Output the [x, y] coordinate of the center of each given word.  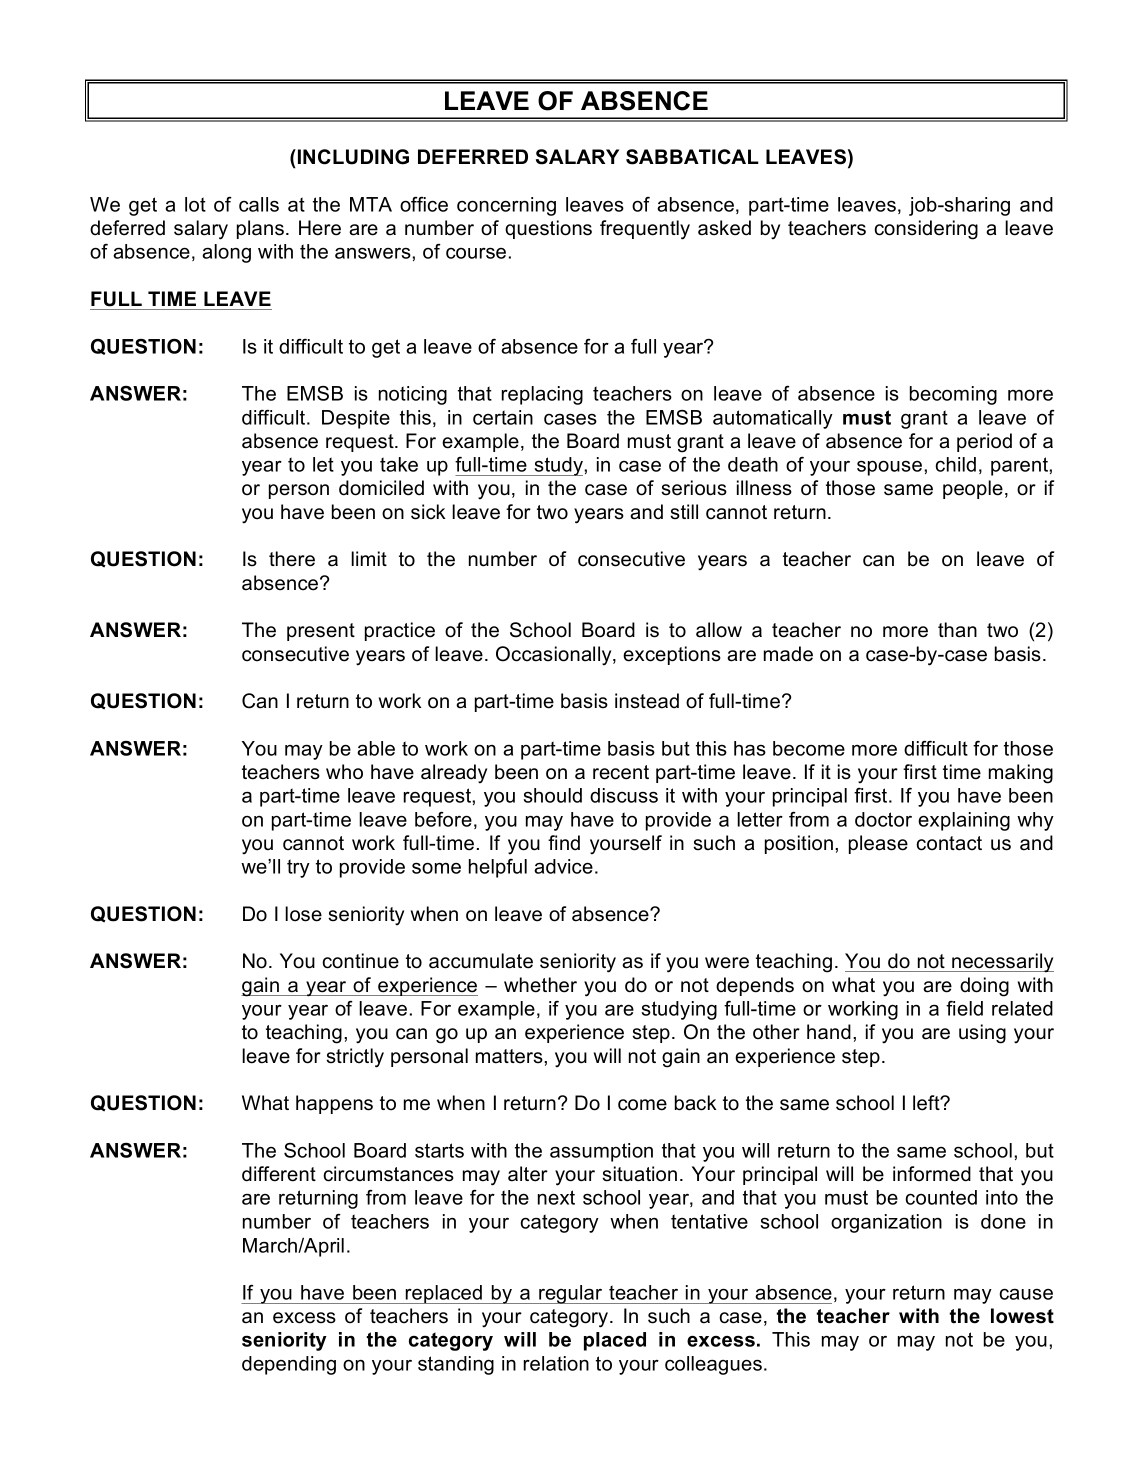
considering [926, 230]
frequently [645, 230]
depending [289, 1365]
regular [571, 1294]
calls [259, 204]
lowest [1022, 1316]
